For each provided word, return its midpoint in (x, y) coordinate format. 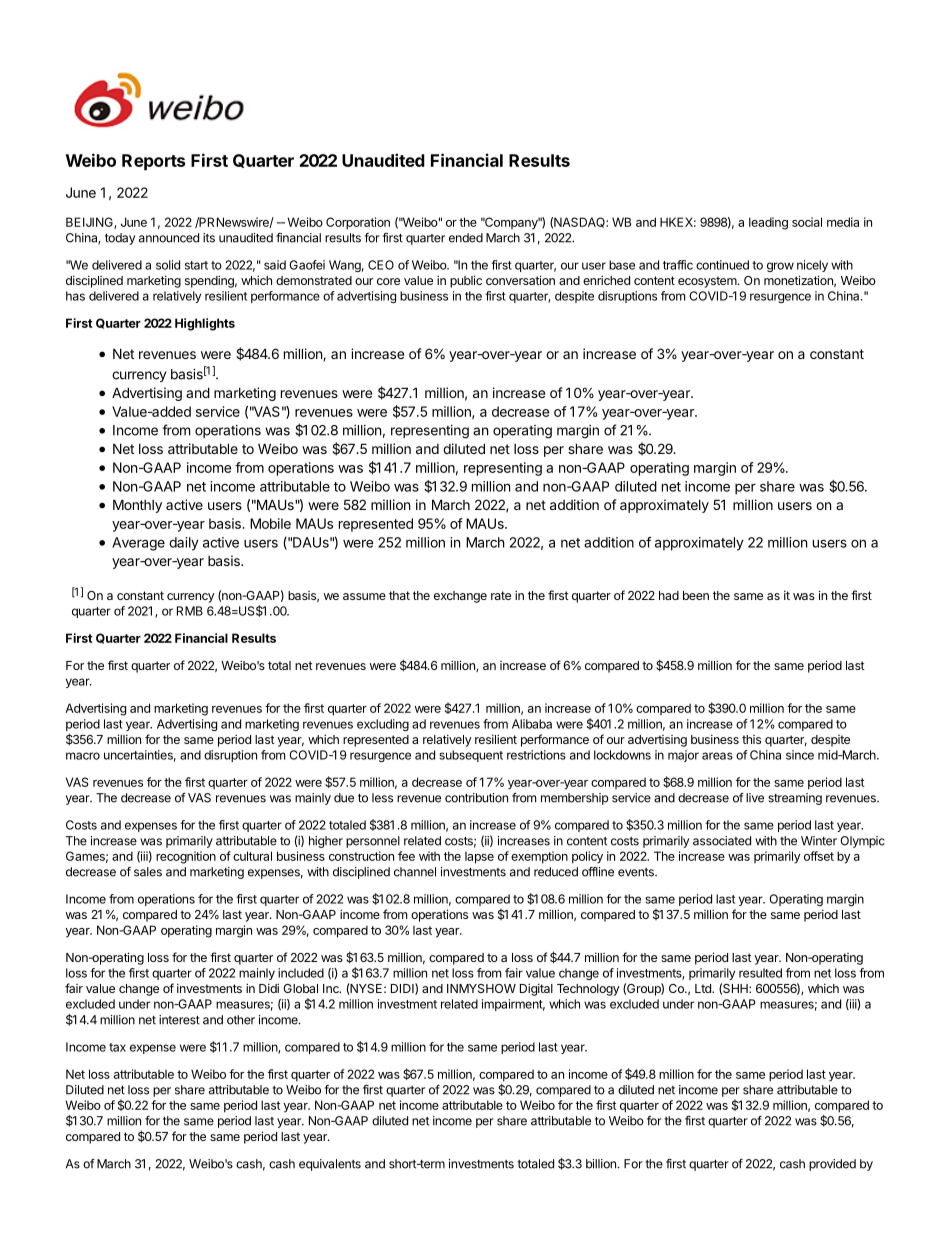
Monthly (137, 506)
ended (466, 238)
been (696, 595)
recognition (186, 857)
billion (601, 1164)
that (399, 595)
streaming (795, 799)
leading (768, 223)
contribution (476, 798)
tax (117, 1047)
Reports (153, 162)
